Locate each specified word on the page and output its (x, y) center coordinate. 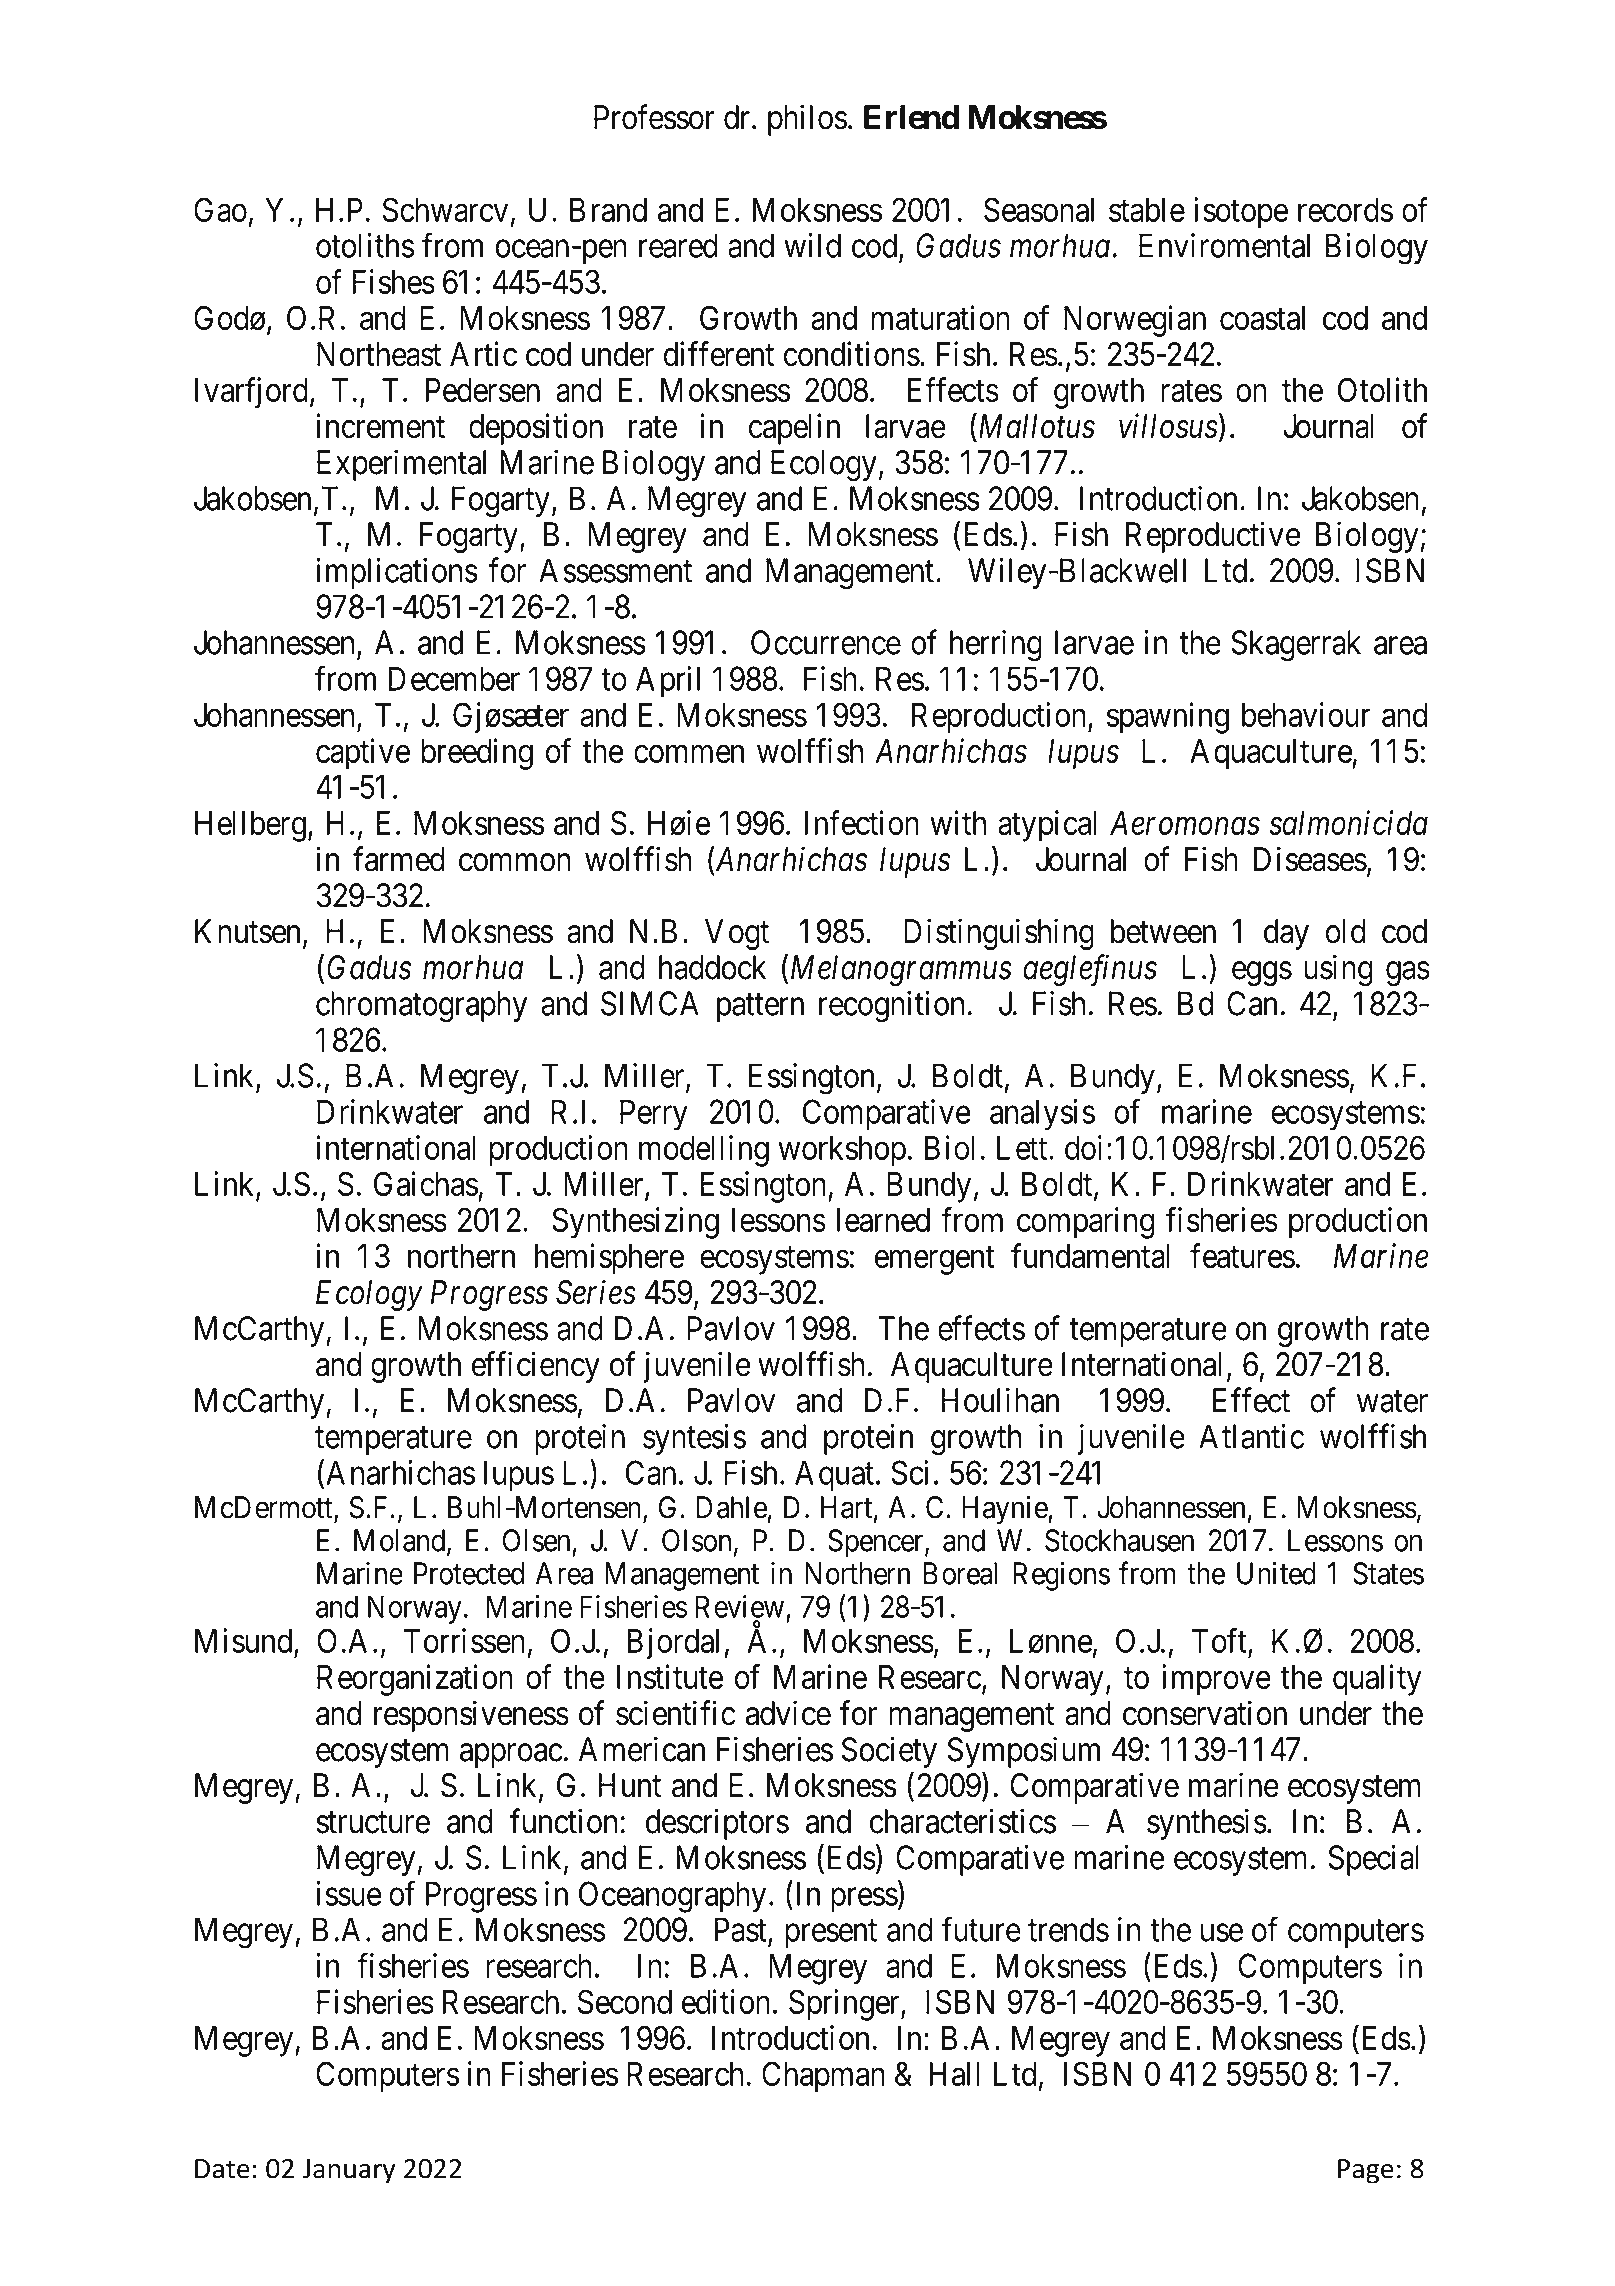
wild (812, 245)
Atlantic (1251, 1436)
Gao (220, 209)
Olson (696, 1540)
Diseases (1310, 859)
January (348, 2171)
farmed (399, 859)
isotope (1241, 213)
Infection (862, 822)
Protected (469, 1573)
